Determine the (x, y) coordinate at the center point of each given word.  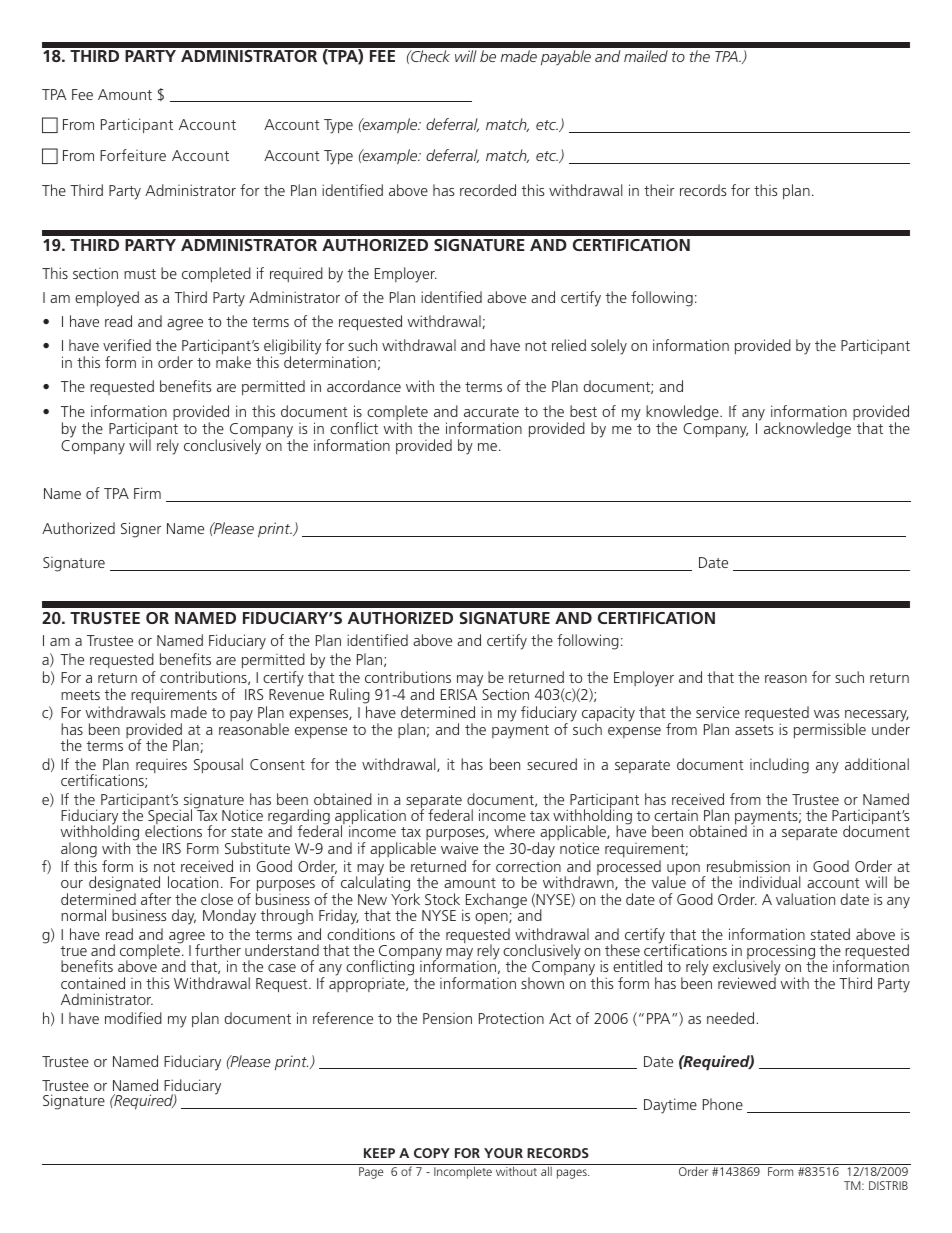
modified (133, 1018)
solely (609, 347)
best (583, 411)
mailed (646, 56)
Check (429, 56)
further (218, 950)
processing (781, 953)
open (492, 918)
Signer (141, 530)
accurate (491, 412)
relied (569, 345)
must (140, 274)
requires (161, 766)
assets (754, 730)
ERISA (459, 694)
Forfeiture (133, 155)
